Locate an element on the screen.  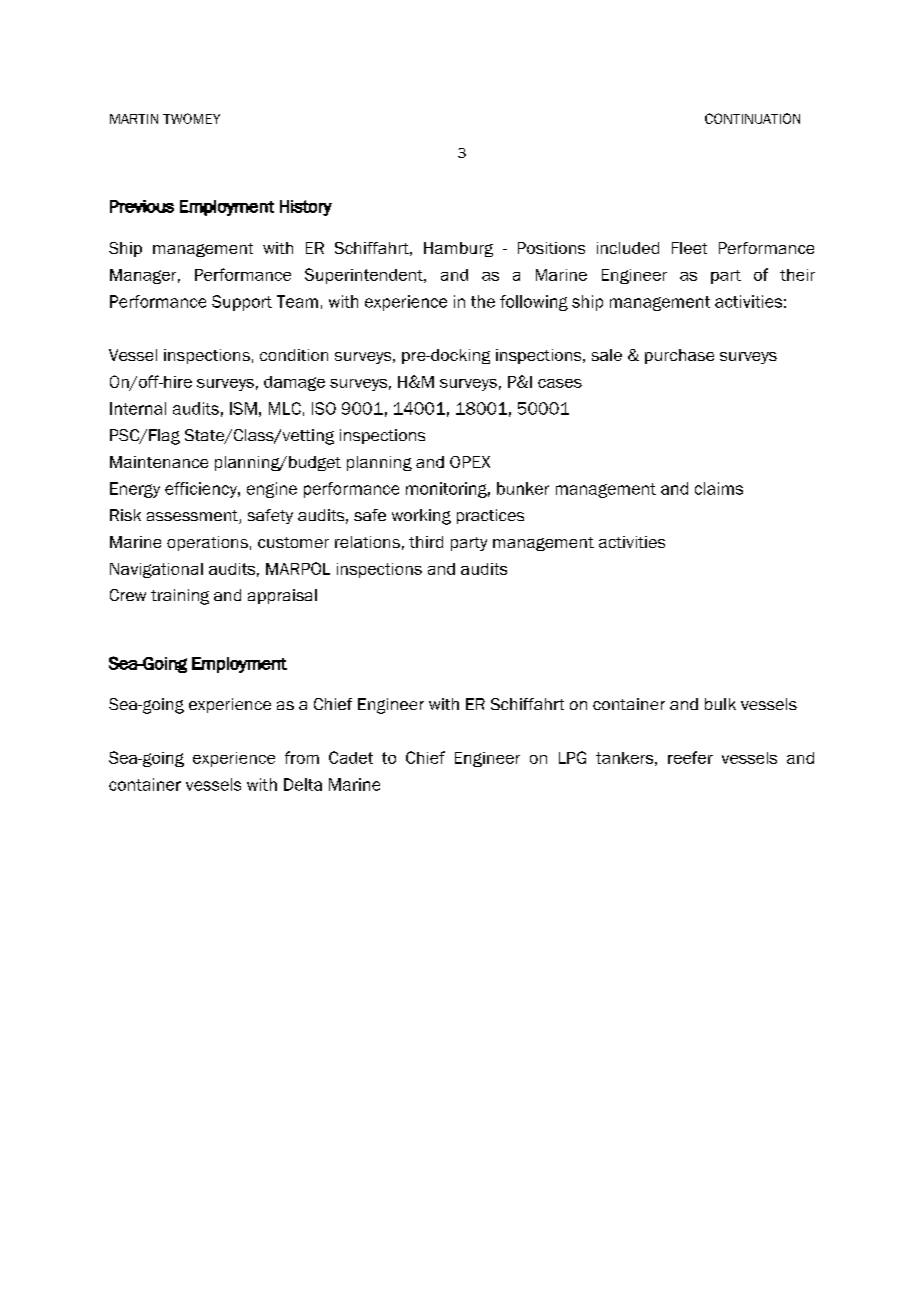
training is located at coordinates (180, 597).
